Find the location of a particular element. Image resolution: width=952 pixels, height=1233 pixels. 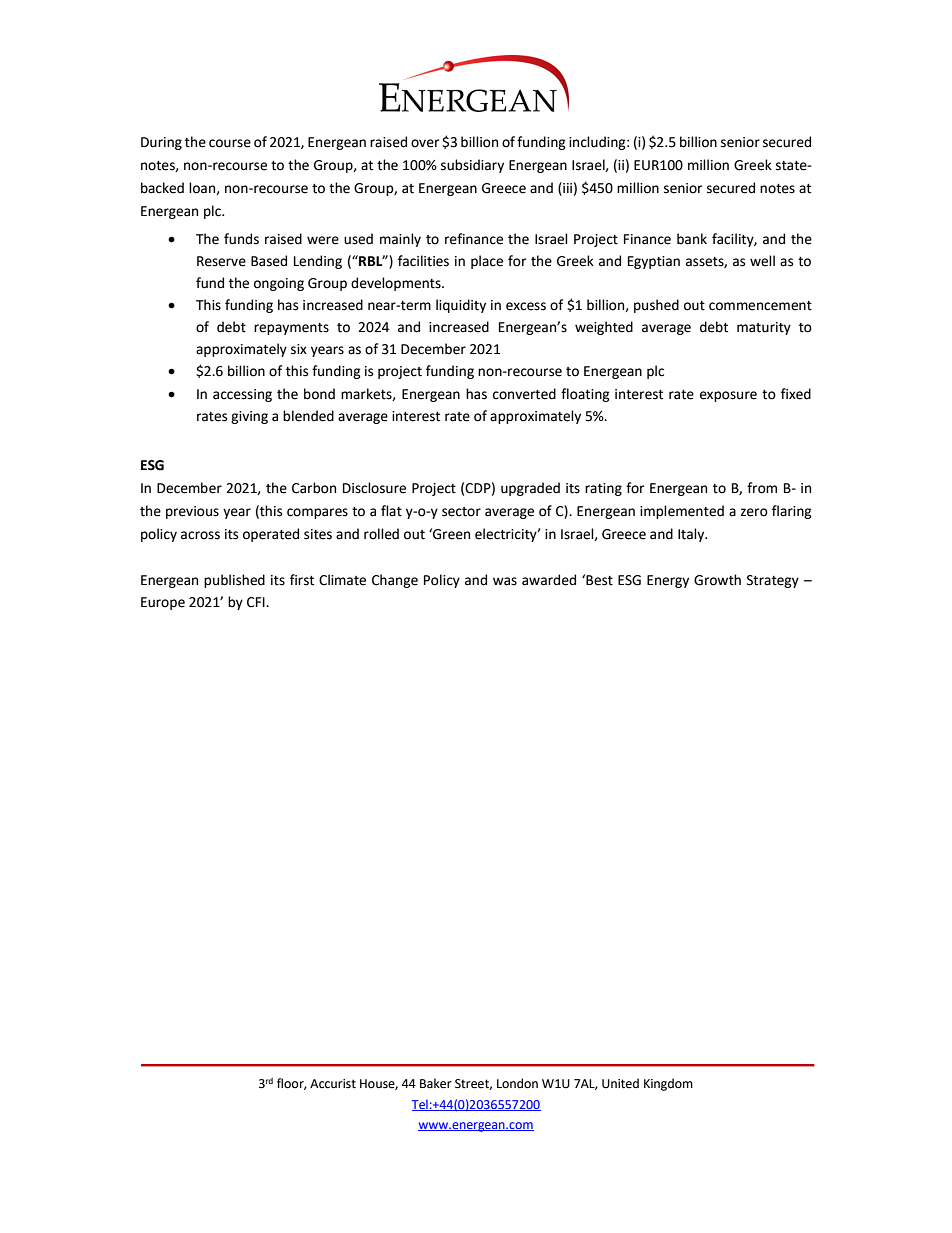

upgraded is located at coordinates (530, 489).
